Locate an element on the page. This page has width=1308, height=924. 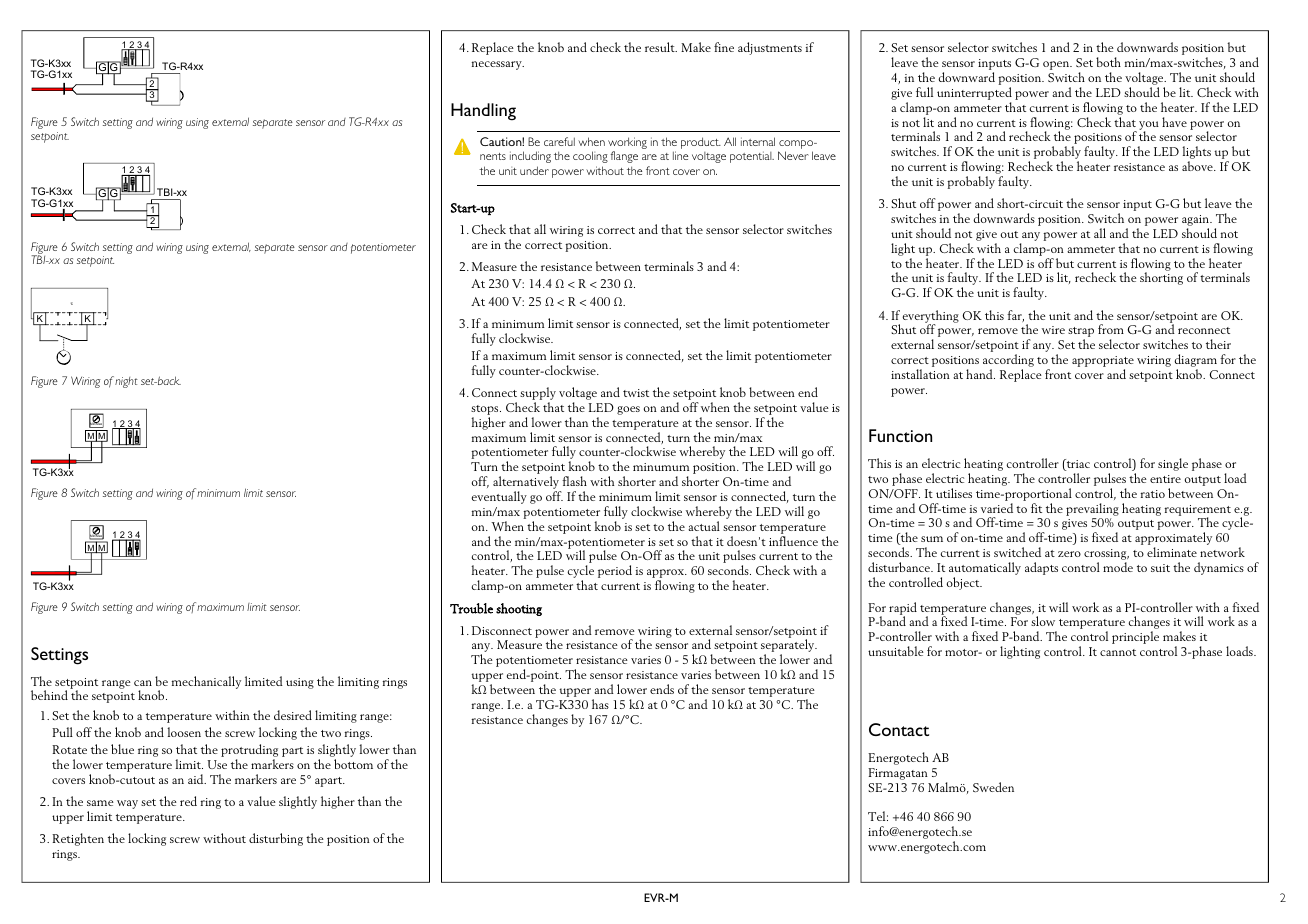
necessary is located at coordinates (498, 65).
